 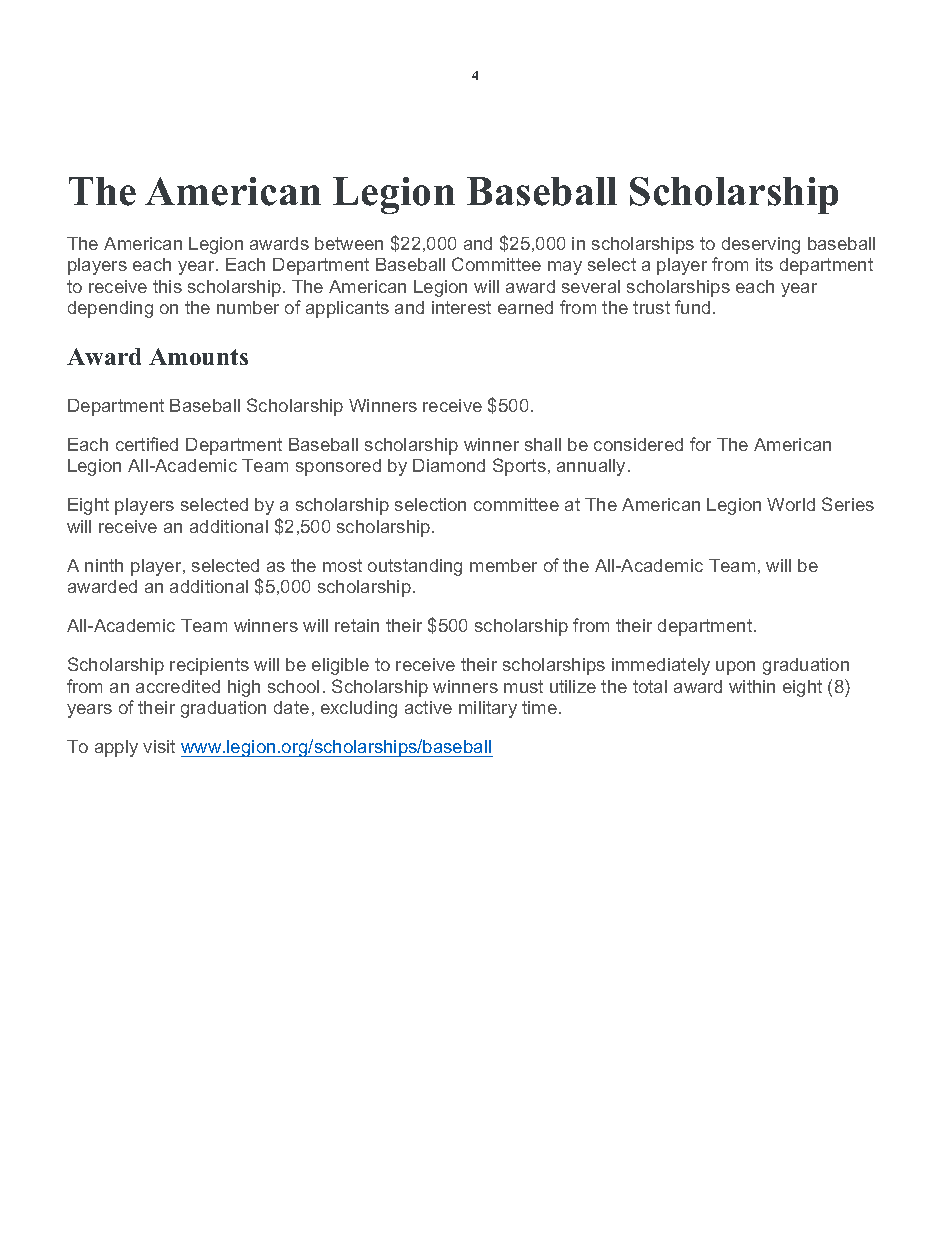 What do you see at coordinates (167, 286) in the image?
I see `this` at bounding box center [167, 286].
